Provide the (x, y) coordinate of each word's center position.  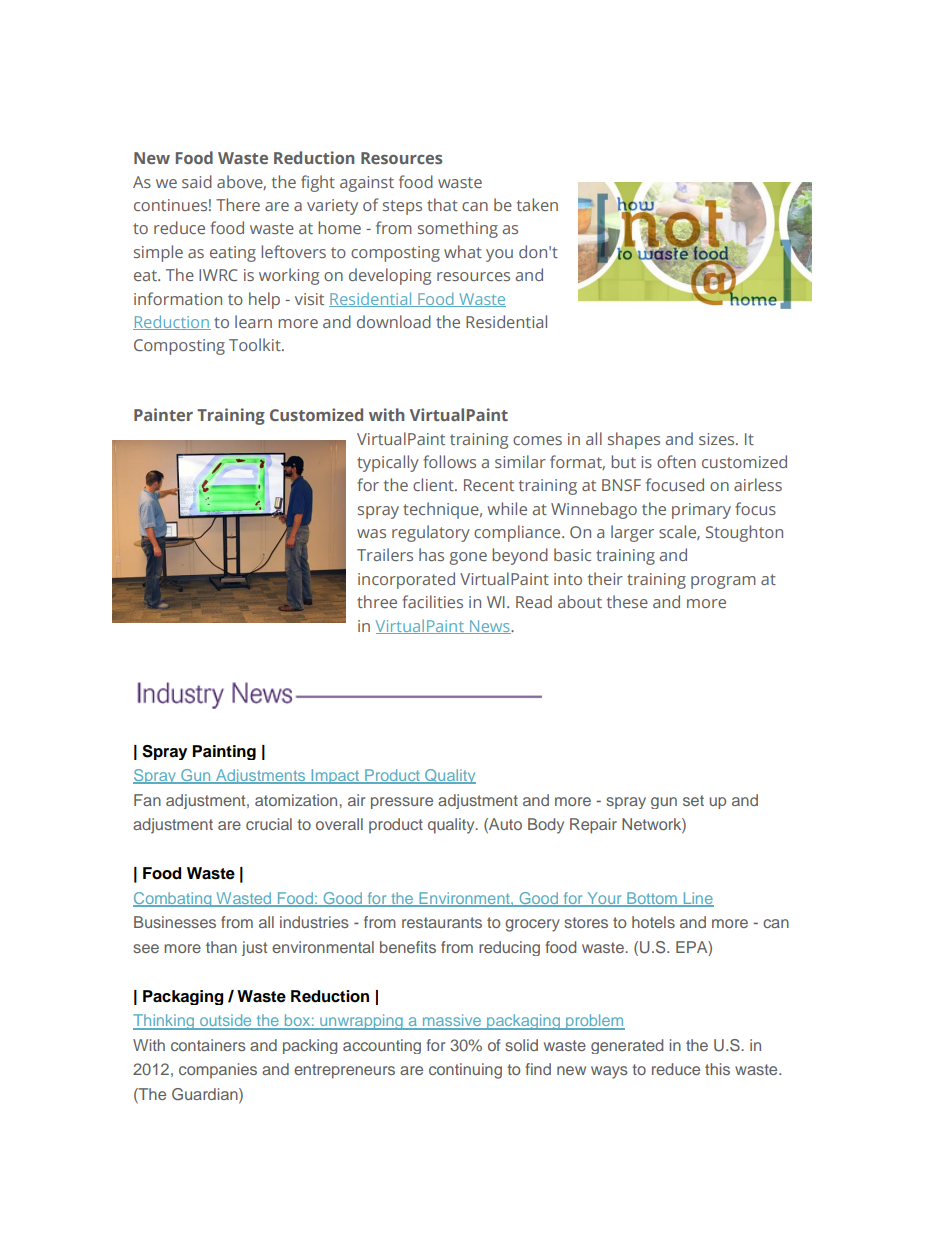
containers (208, 1045)
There (238, 204)
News (490, 627)
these (627, 601)
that (442, 204)
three (377, 601)
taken (537, 204)
